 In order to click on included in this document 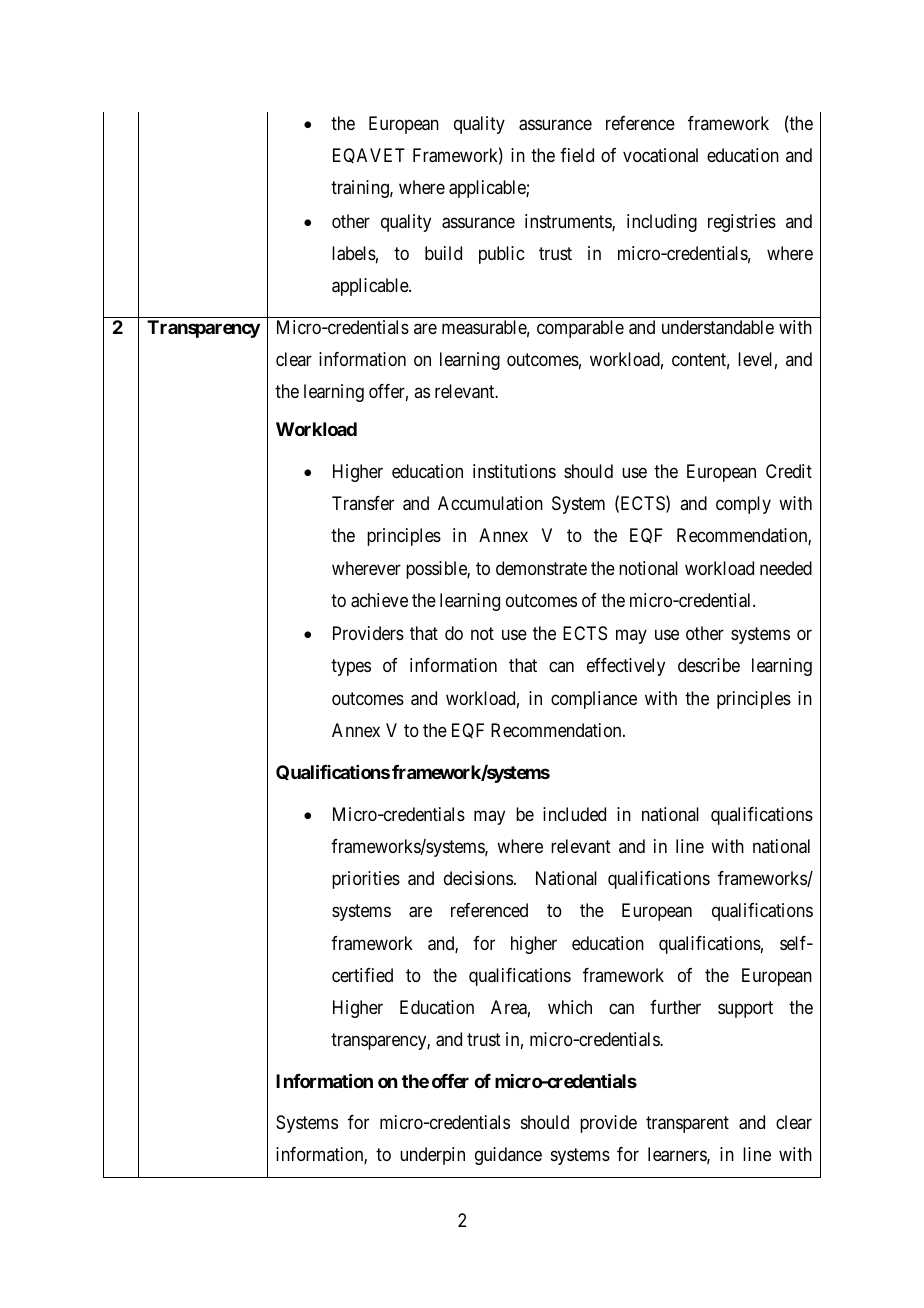, I will do `click(574, 814)`.
